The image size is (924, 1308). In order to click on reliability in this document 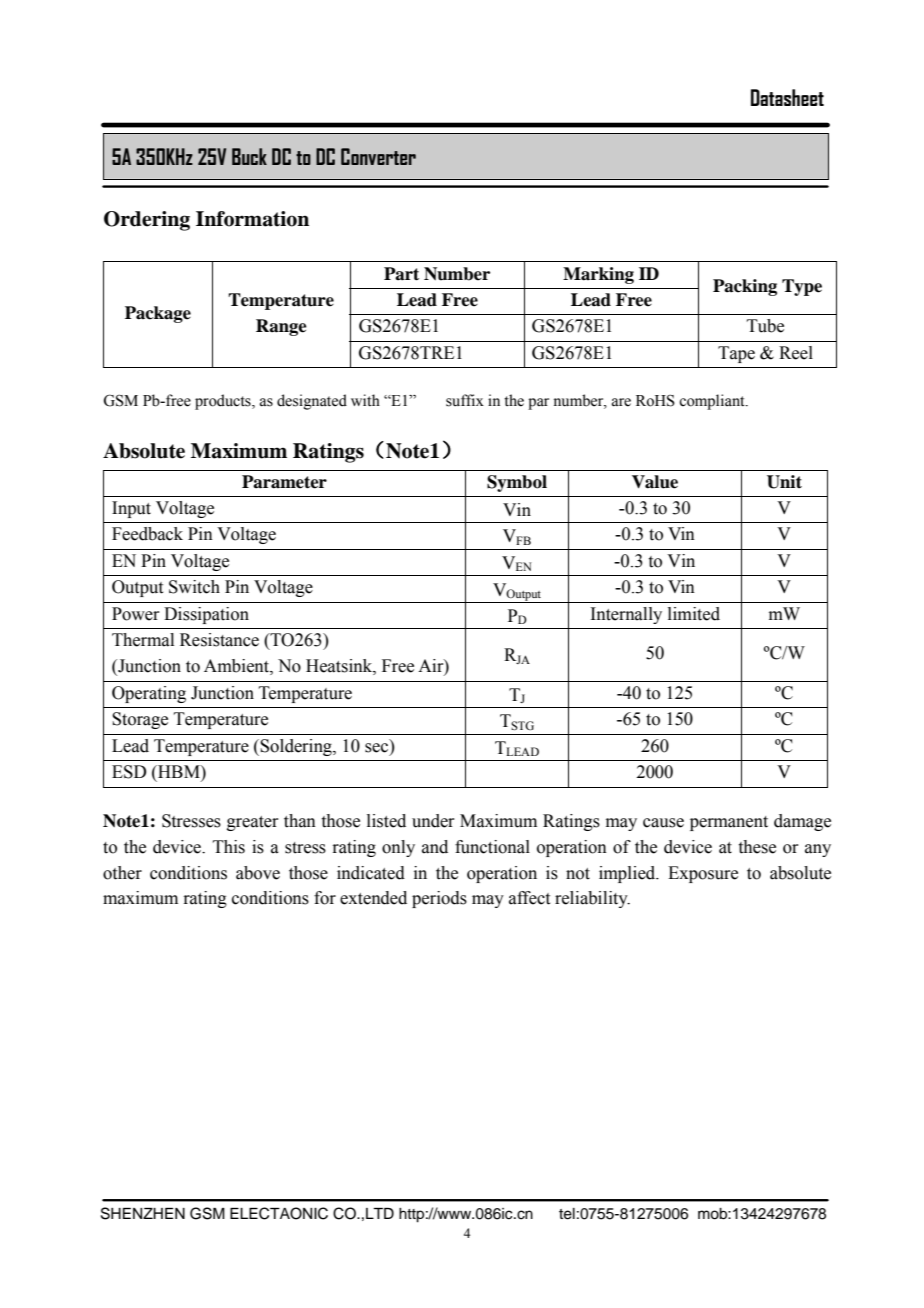, I will do `click(592, 899)`.
